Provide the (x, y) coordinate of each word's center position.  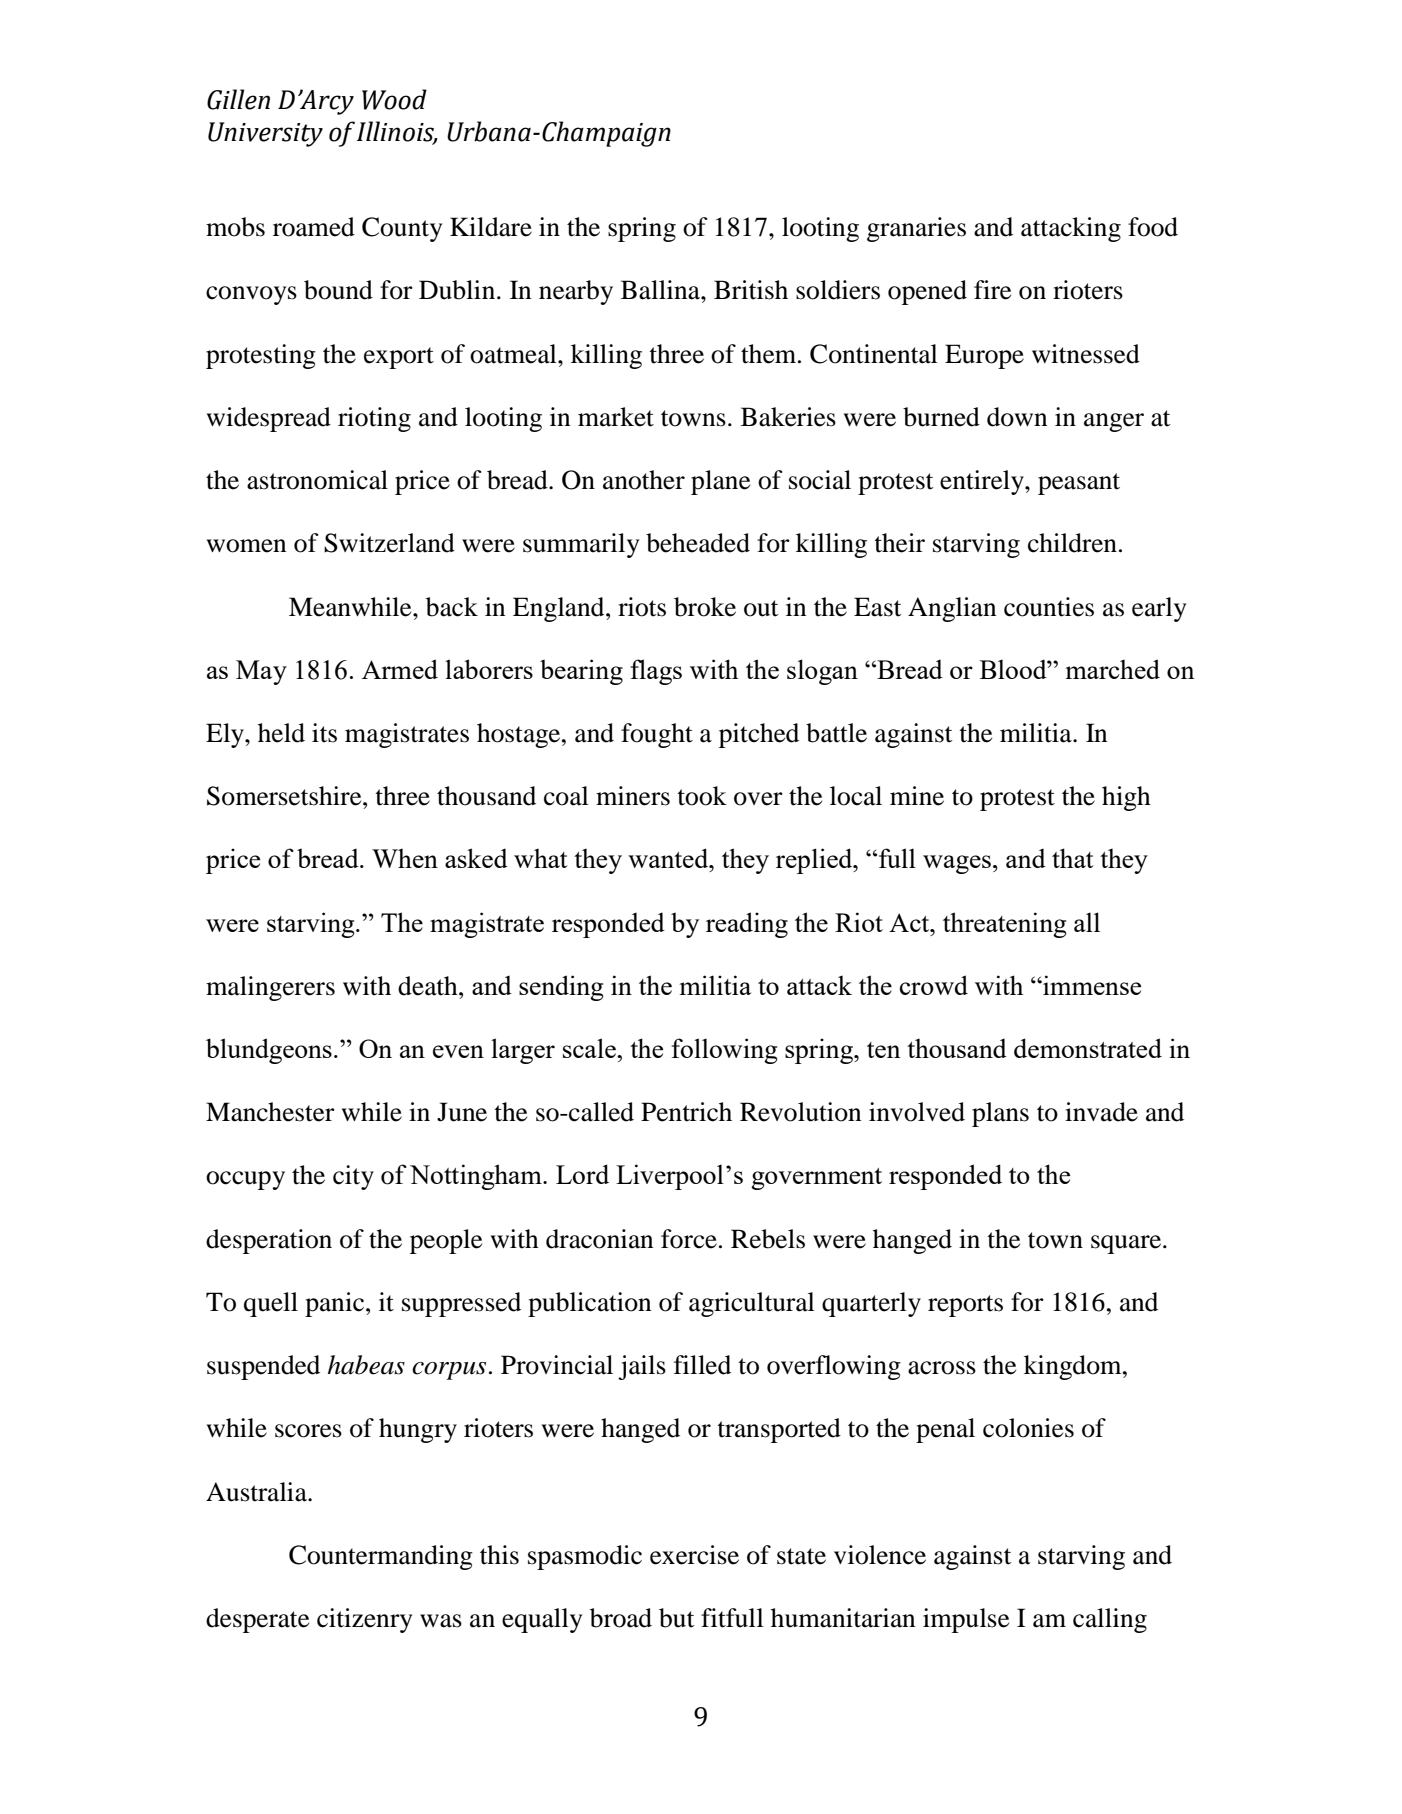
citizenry (364, 1620)
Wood (394, 99)
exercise (694, 1555)
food (1153, 227)
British (751, 290)
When (405, 858)
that (1072, 858)
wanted (669, 858)
